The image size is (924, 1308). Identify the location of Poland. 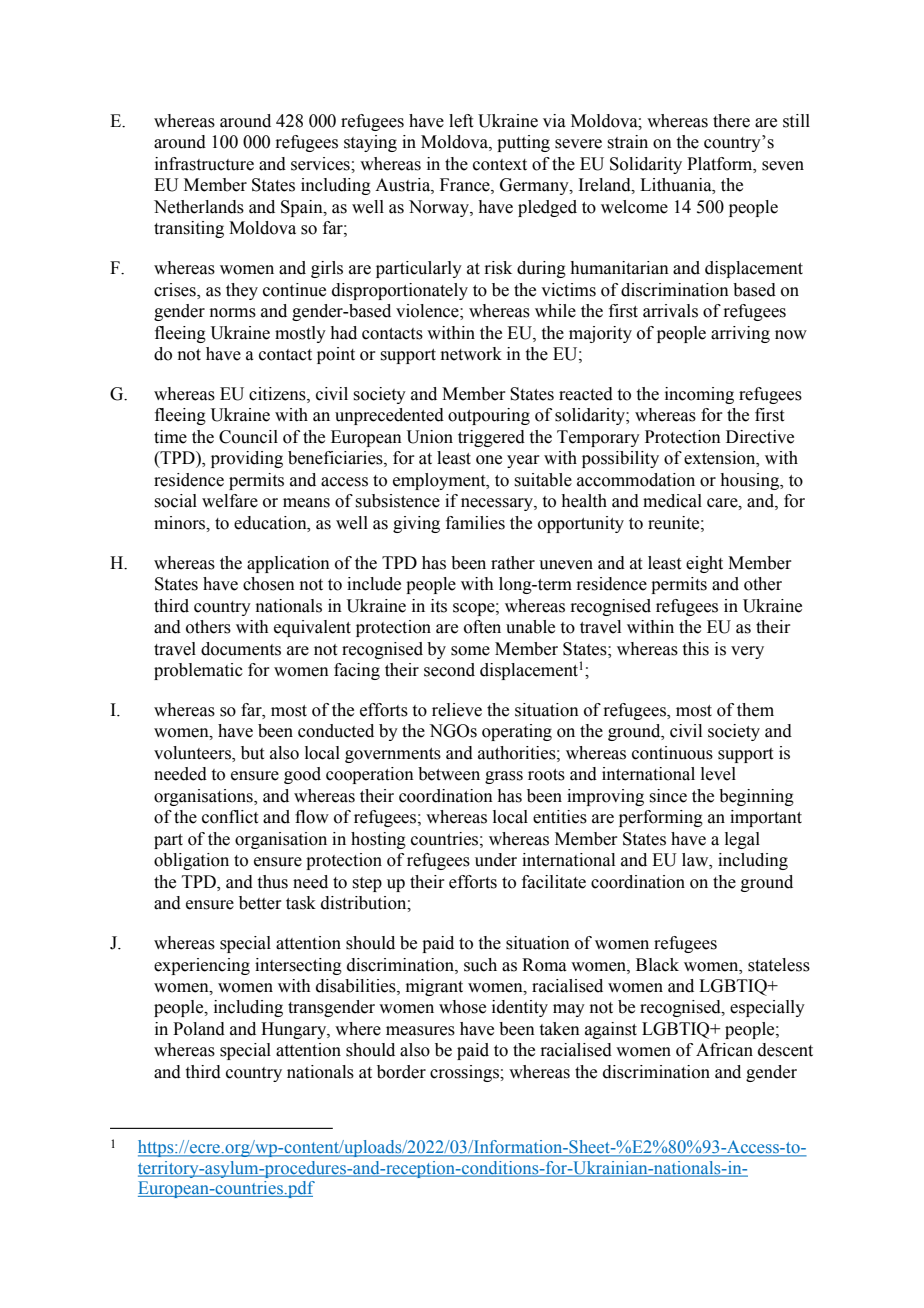
(199, 1029).
